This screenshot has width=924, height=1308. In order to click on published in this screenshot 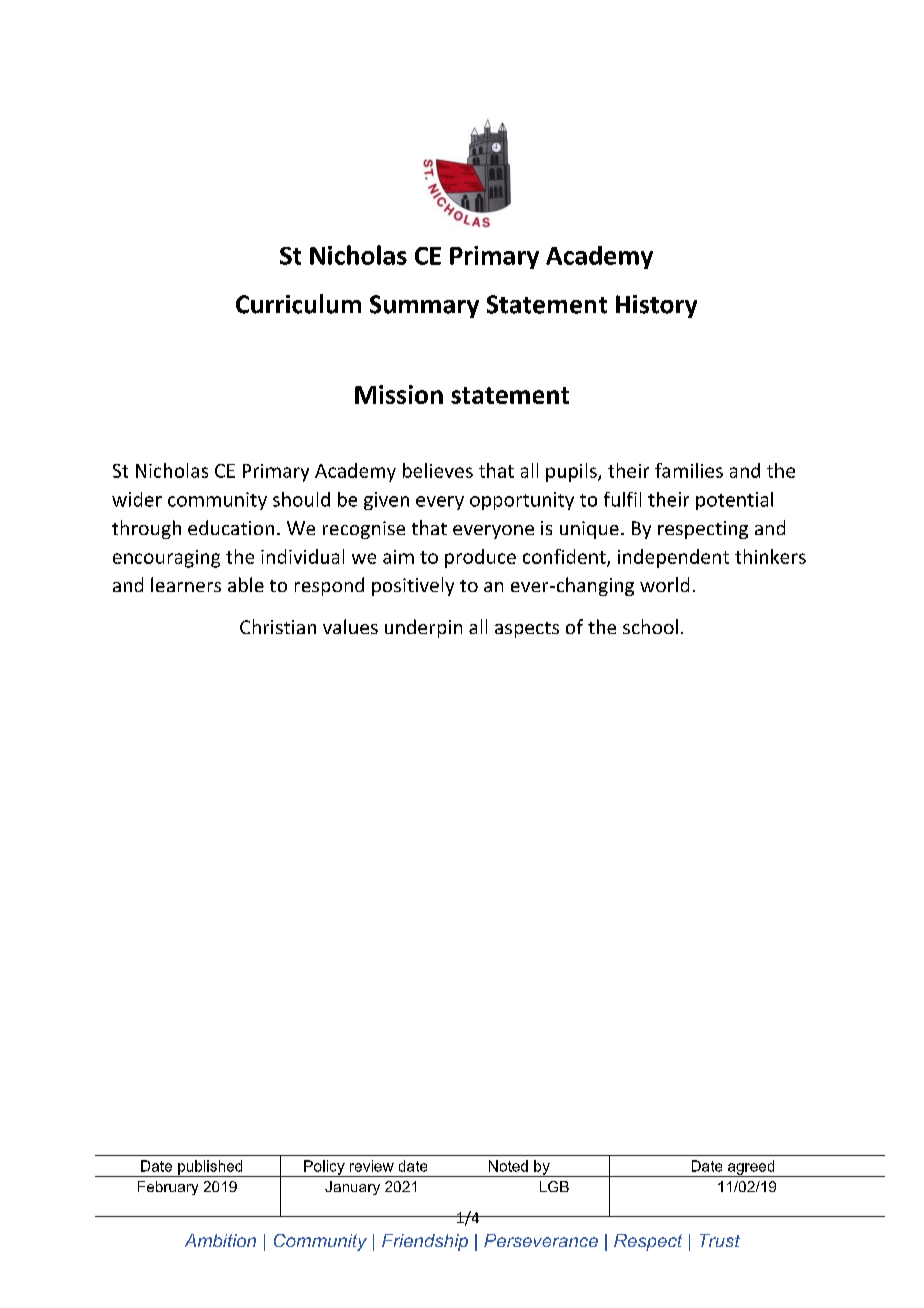, I will do `click(210, 1168)`.
